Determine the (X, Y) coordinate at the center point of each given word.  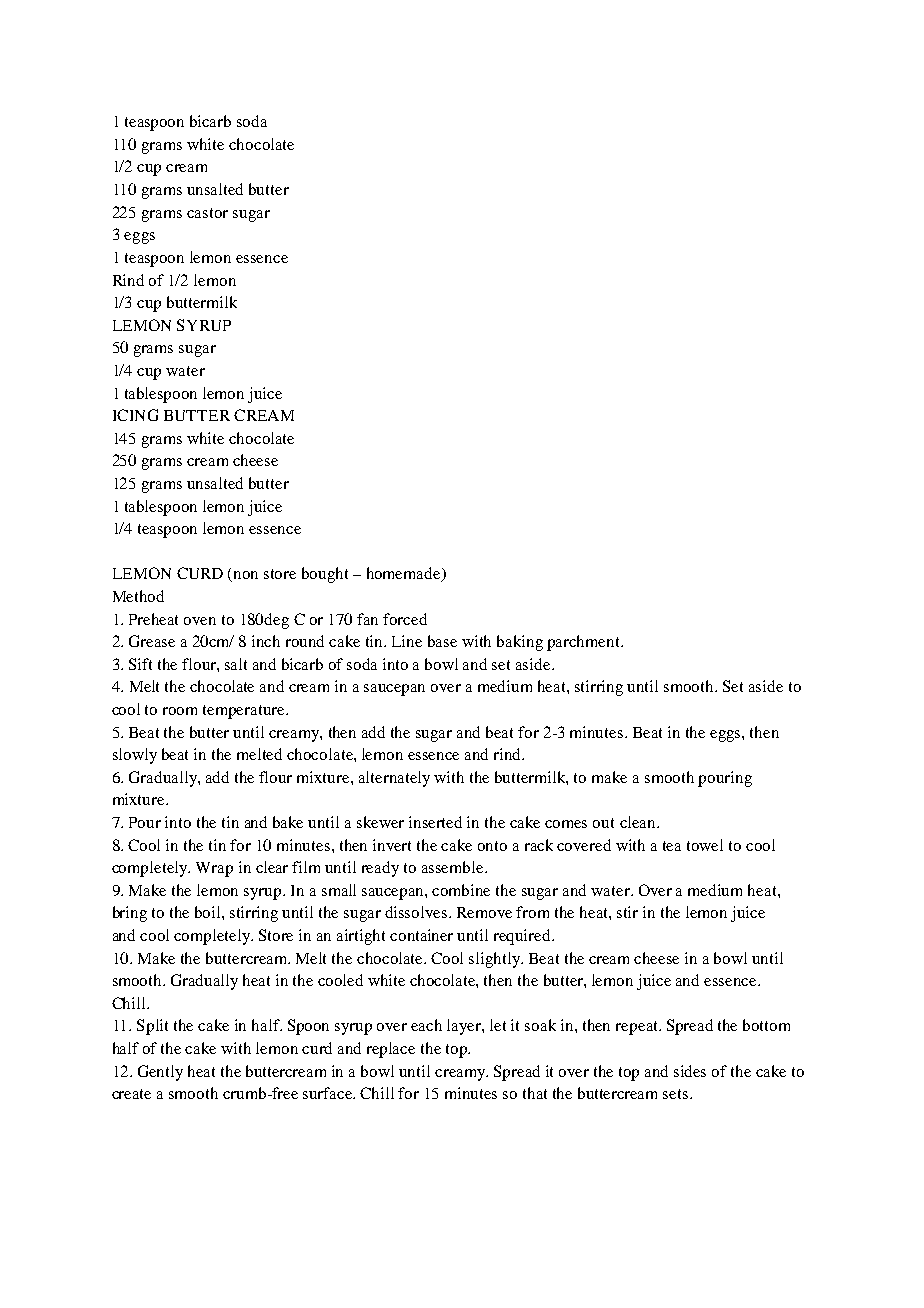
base (442, 641)
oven (200, 621)
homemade (405, 574)
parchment (584, 643)
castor (207, 213)
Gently (160, 1073)
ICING (135, 415)
